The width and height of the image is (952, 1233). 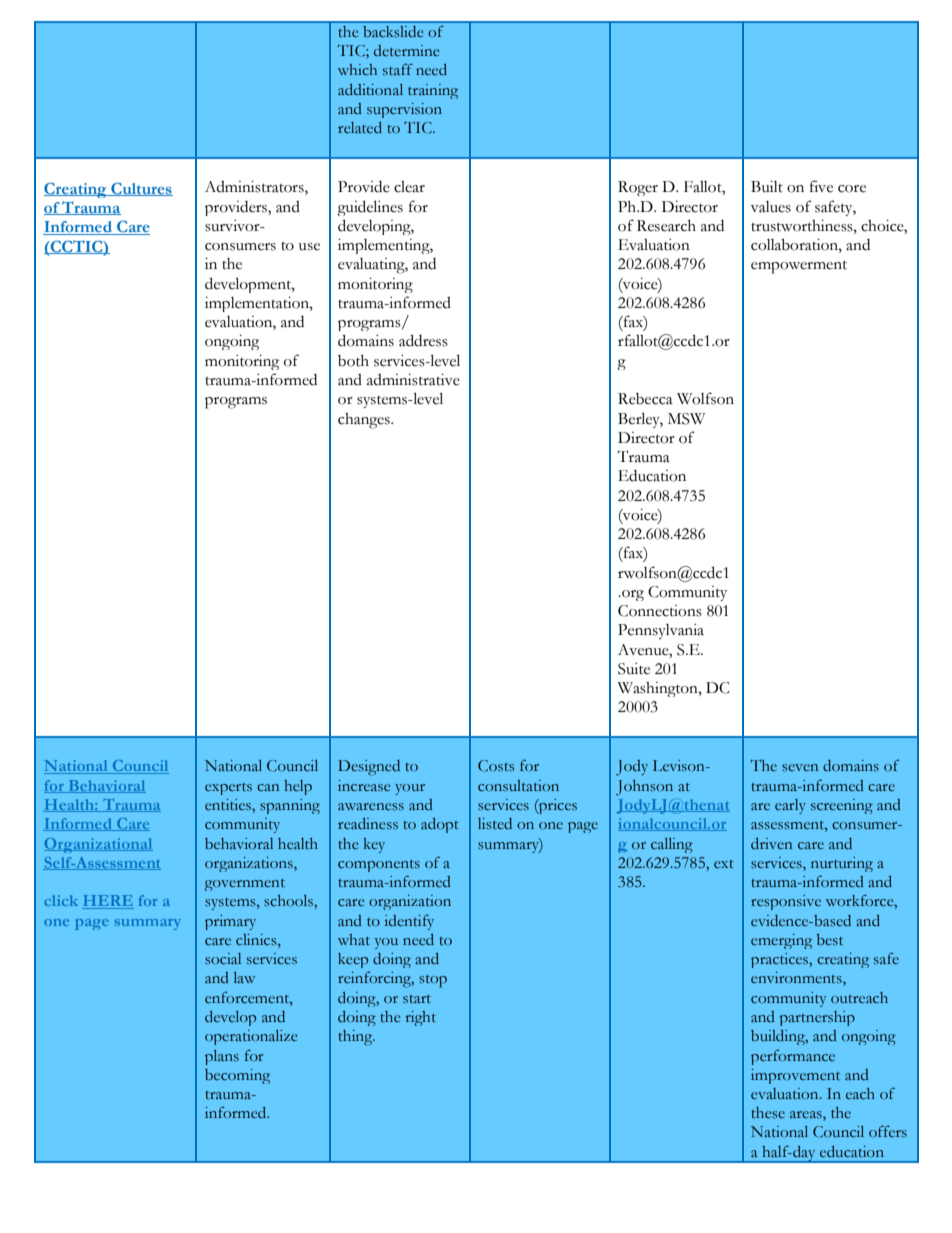 I want to click on empowerment, so click(x=799, y=267).
